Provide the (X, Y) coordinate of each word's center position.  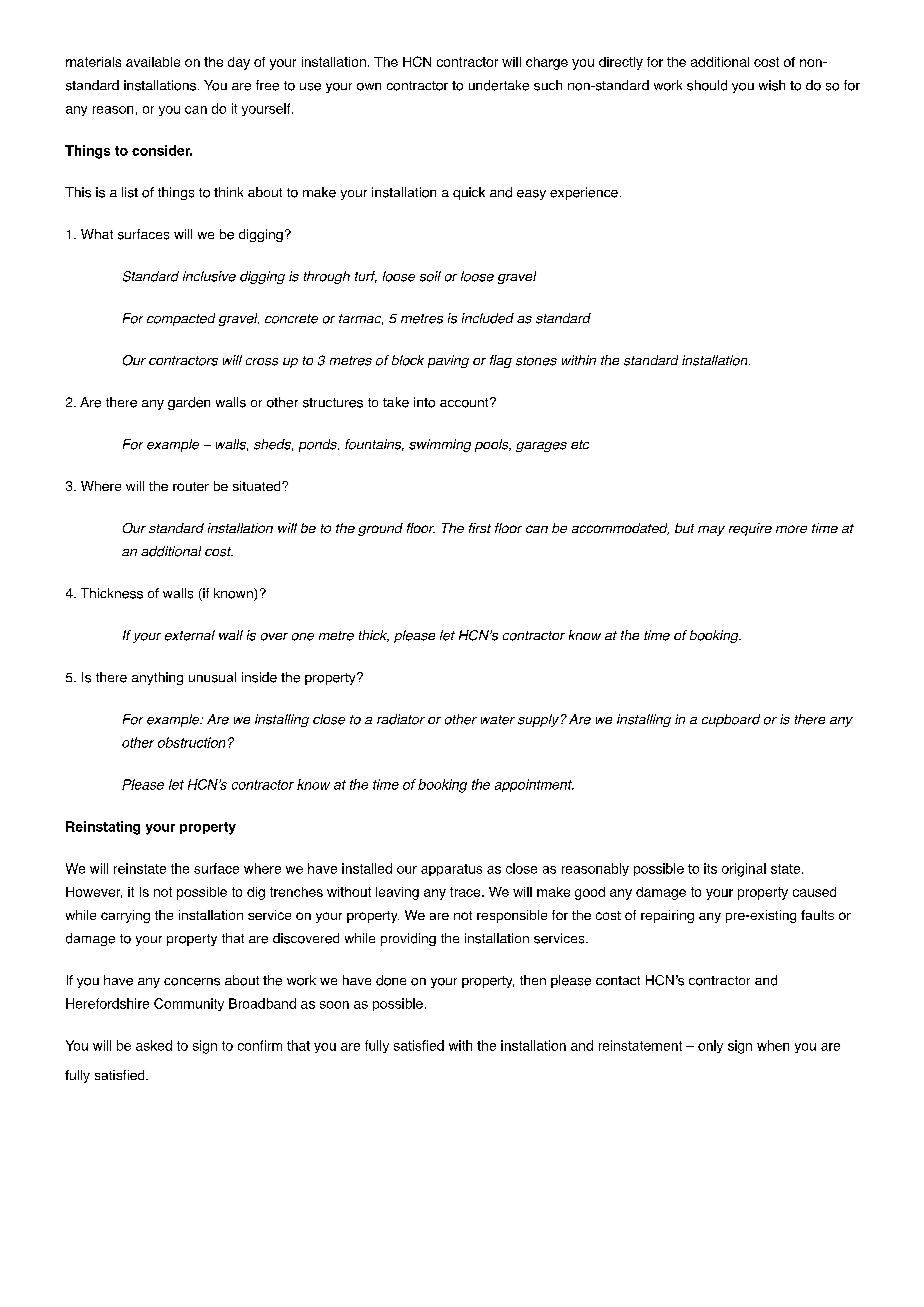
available (153, 62)
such (548, 85)
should (707, 85)
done (391, 980)
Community (189, 1004)
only (710, 1046)
